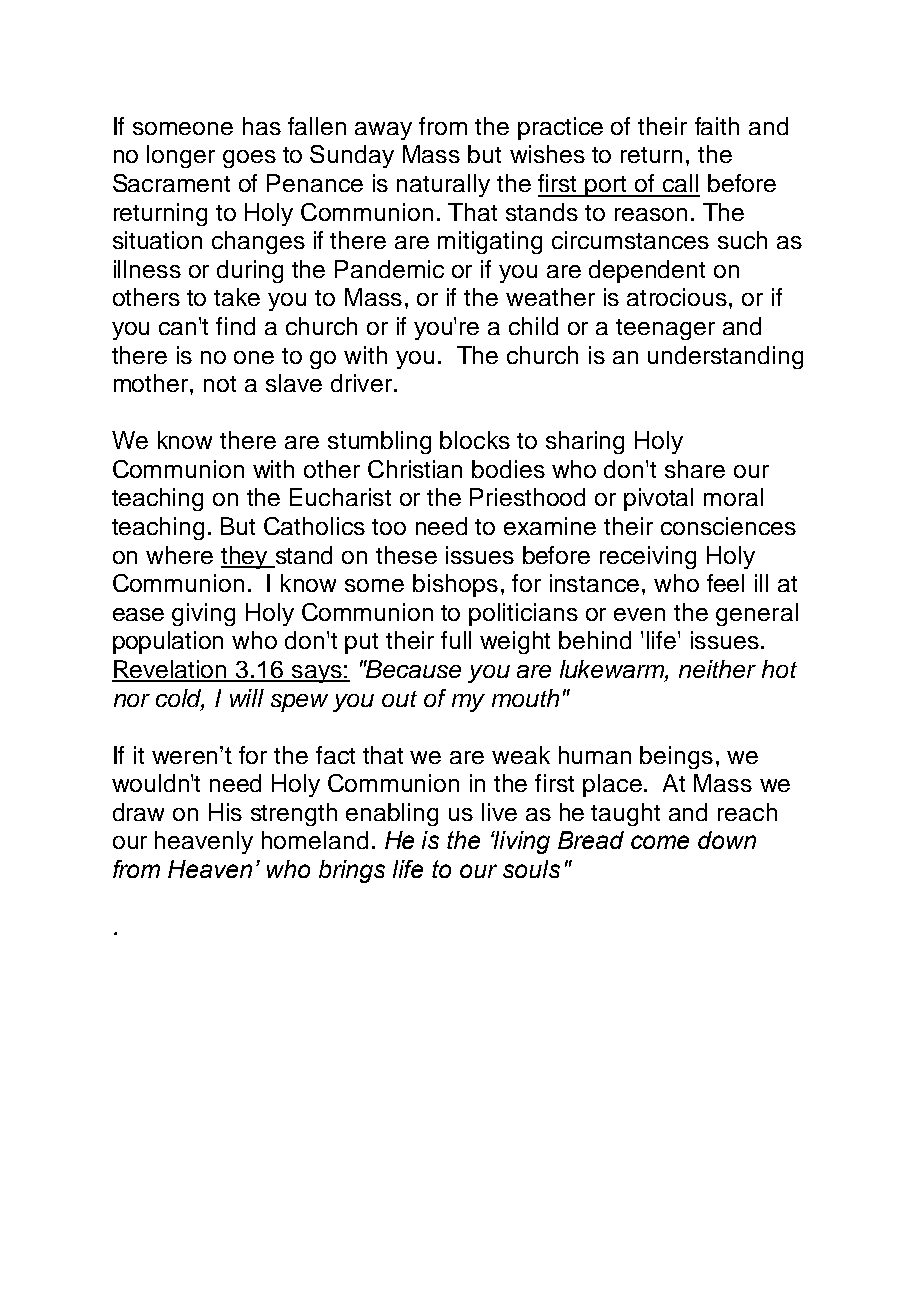 The width and height of the page is (924, 1308). I want to click on Christian, so click(415, 469).
